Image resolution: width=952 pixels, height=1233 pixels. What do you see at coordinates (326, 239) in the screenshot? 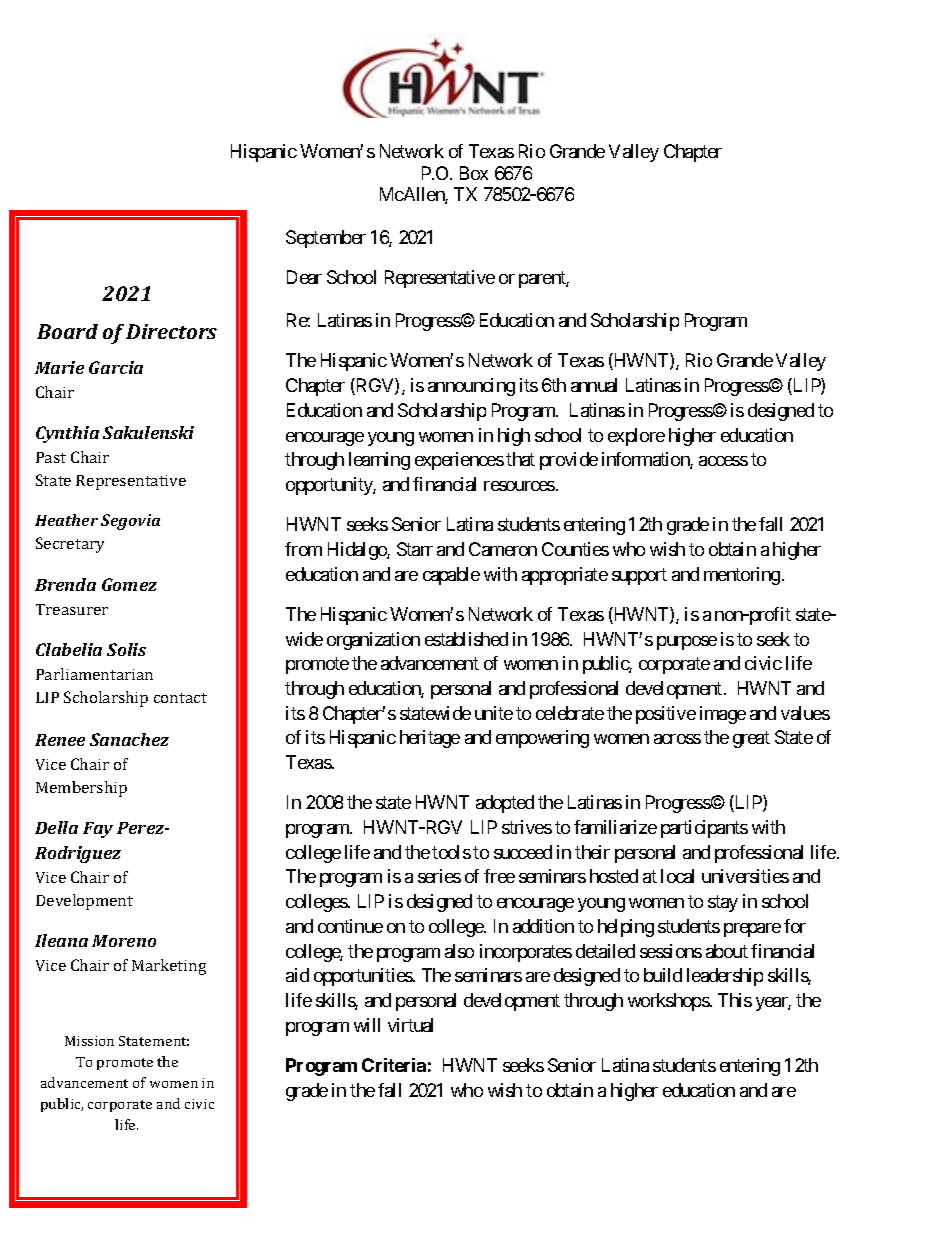
I see `September` at bounding box center [326, 239].
